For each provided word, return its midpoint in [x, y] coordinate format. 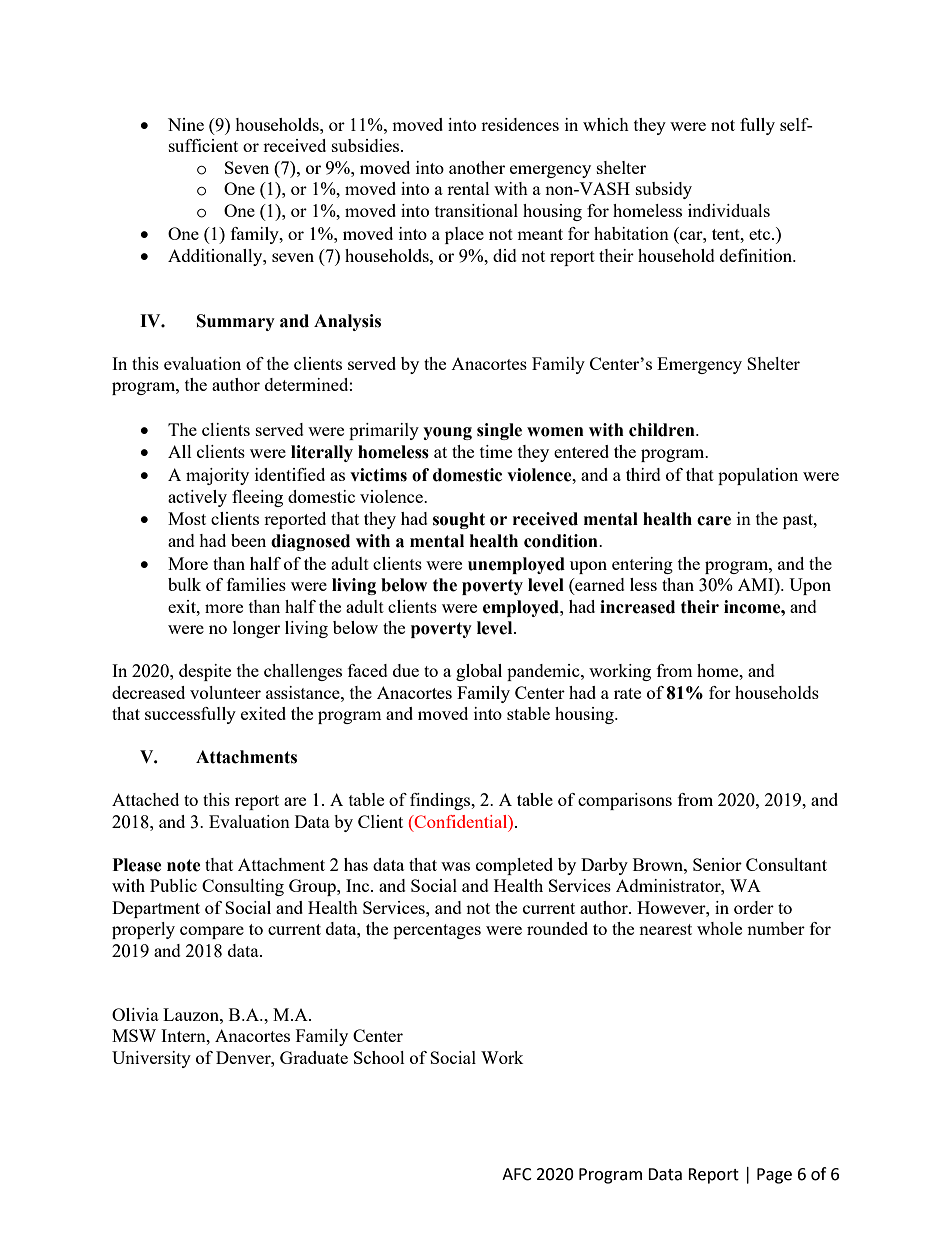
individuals [729, 210]
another [477, 167]
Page [774, 1176]
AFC [517, 1174]
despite [205, 672]
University [151, 1059]
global [479, 672]
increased [637, 607]
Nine [186, 124]
